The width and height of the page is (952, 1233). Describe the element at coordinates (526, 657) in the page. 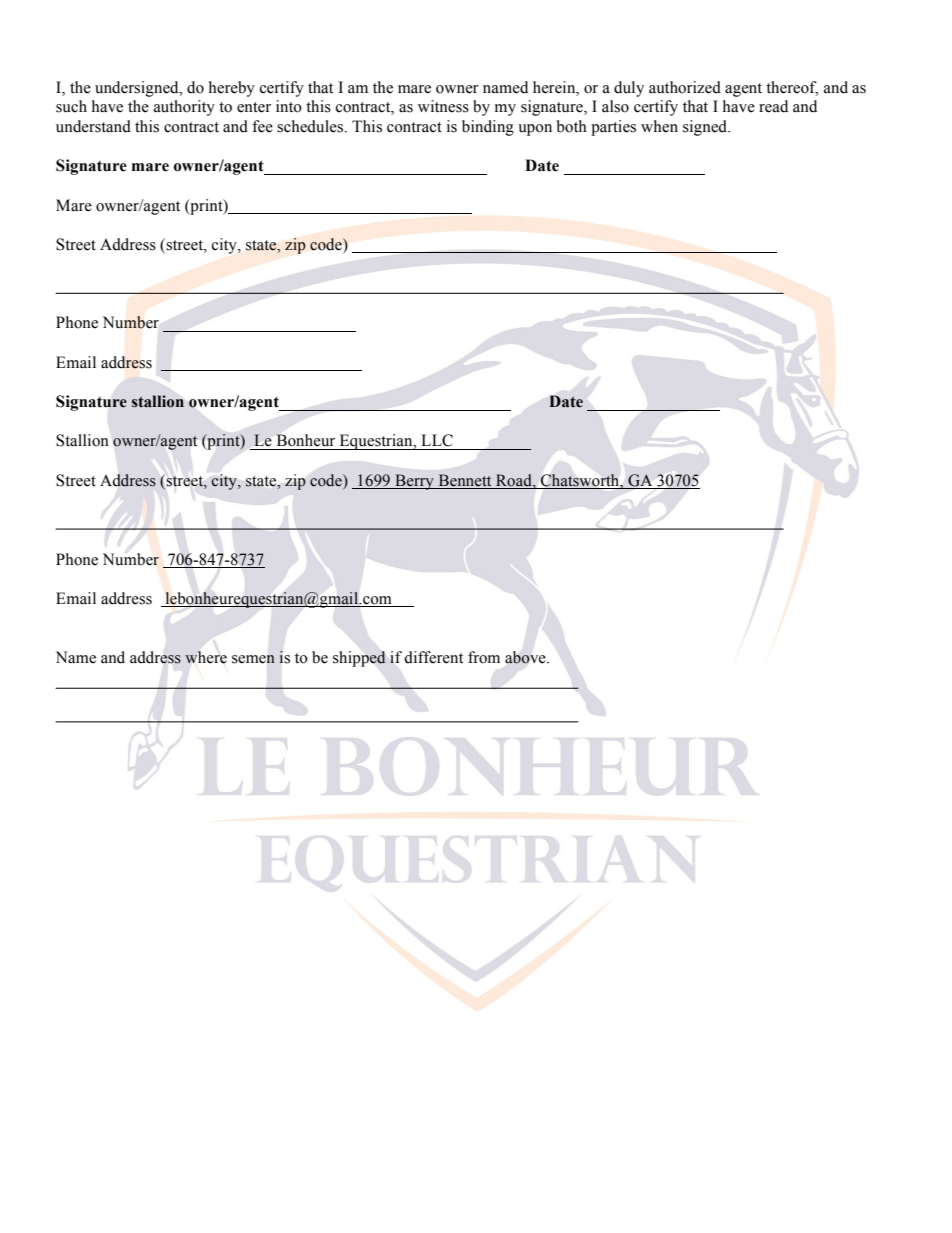

I see `above` at that location.
